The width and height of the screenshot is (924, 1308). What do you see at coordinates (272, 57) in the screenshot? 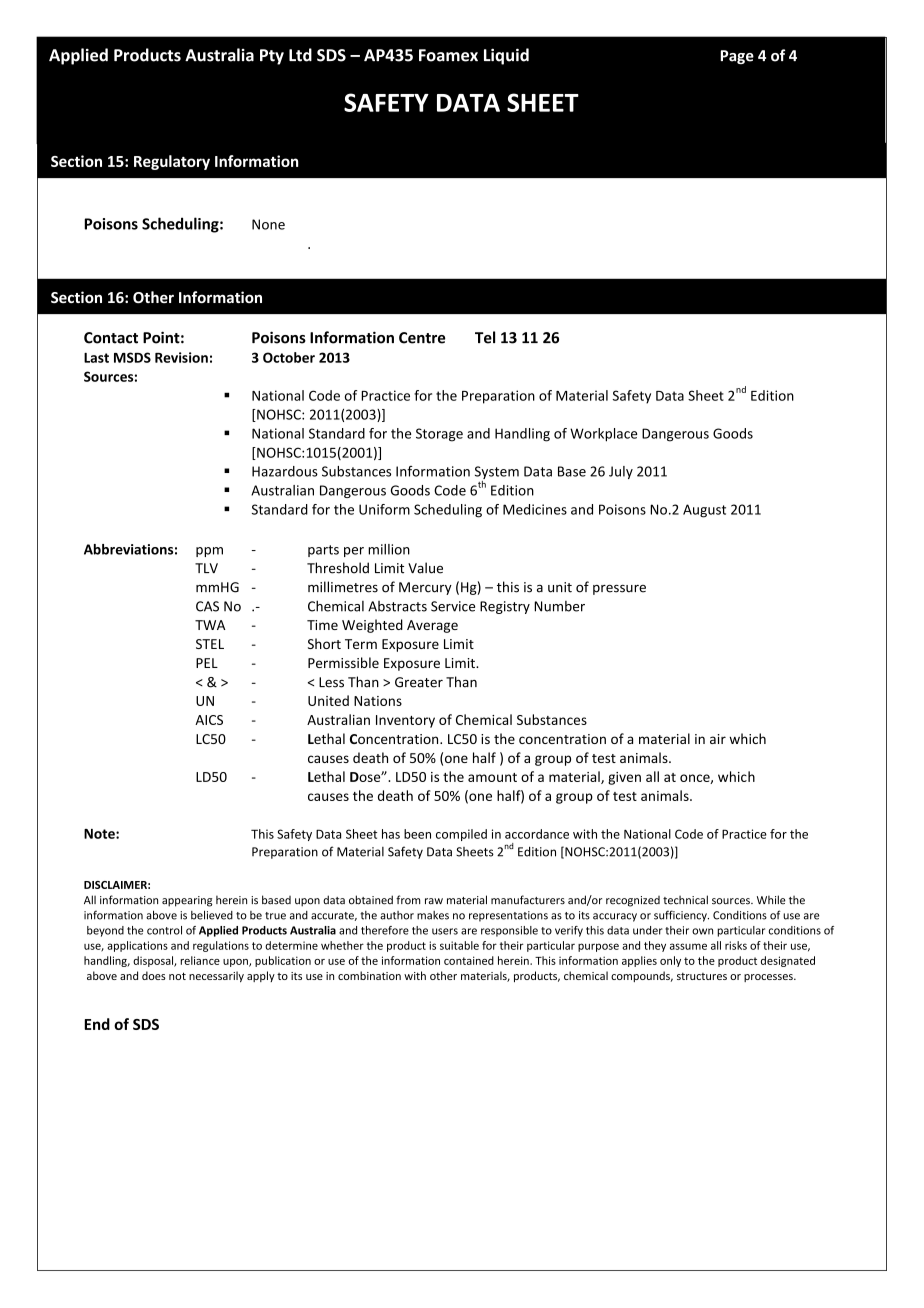
I see `Pty` at bounding box center [272, 57].
